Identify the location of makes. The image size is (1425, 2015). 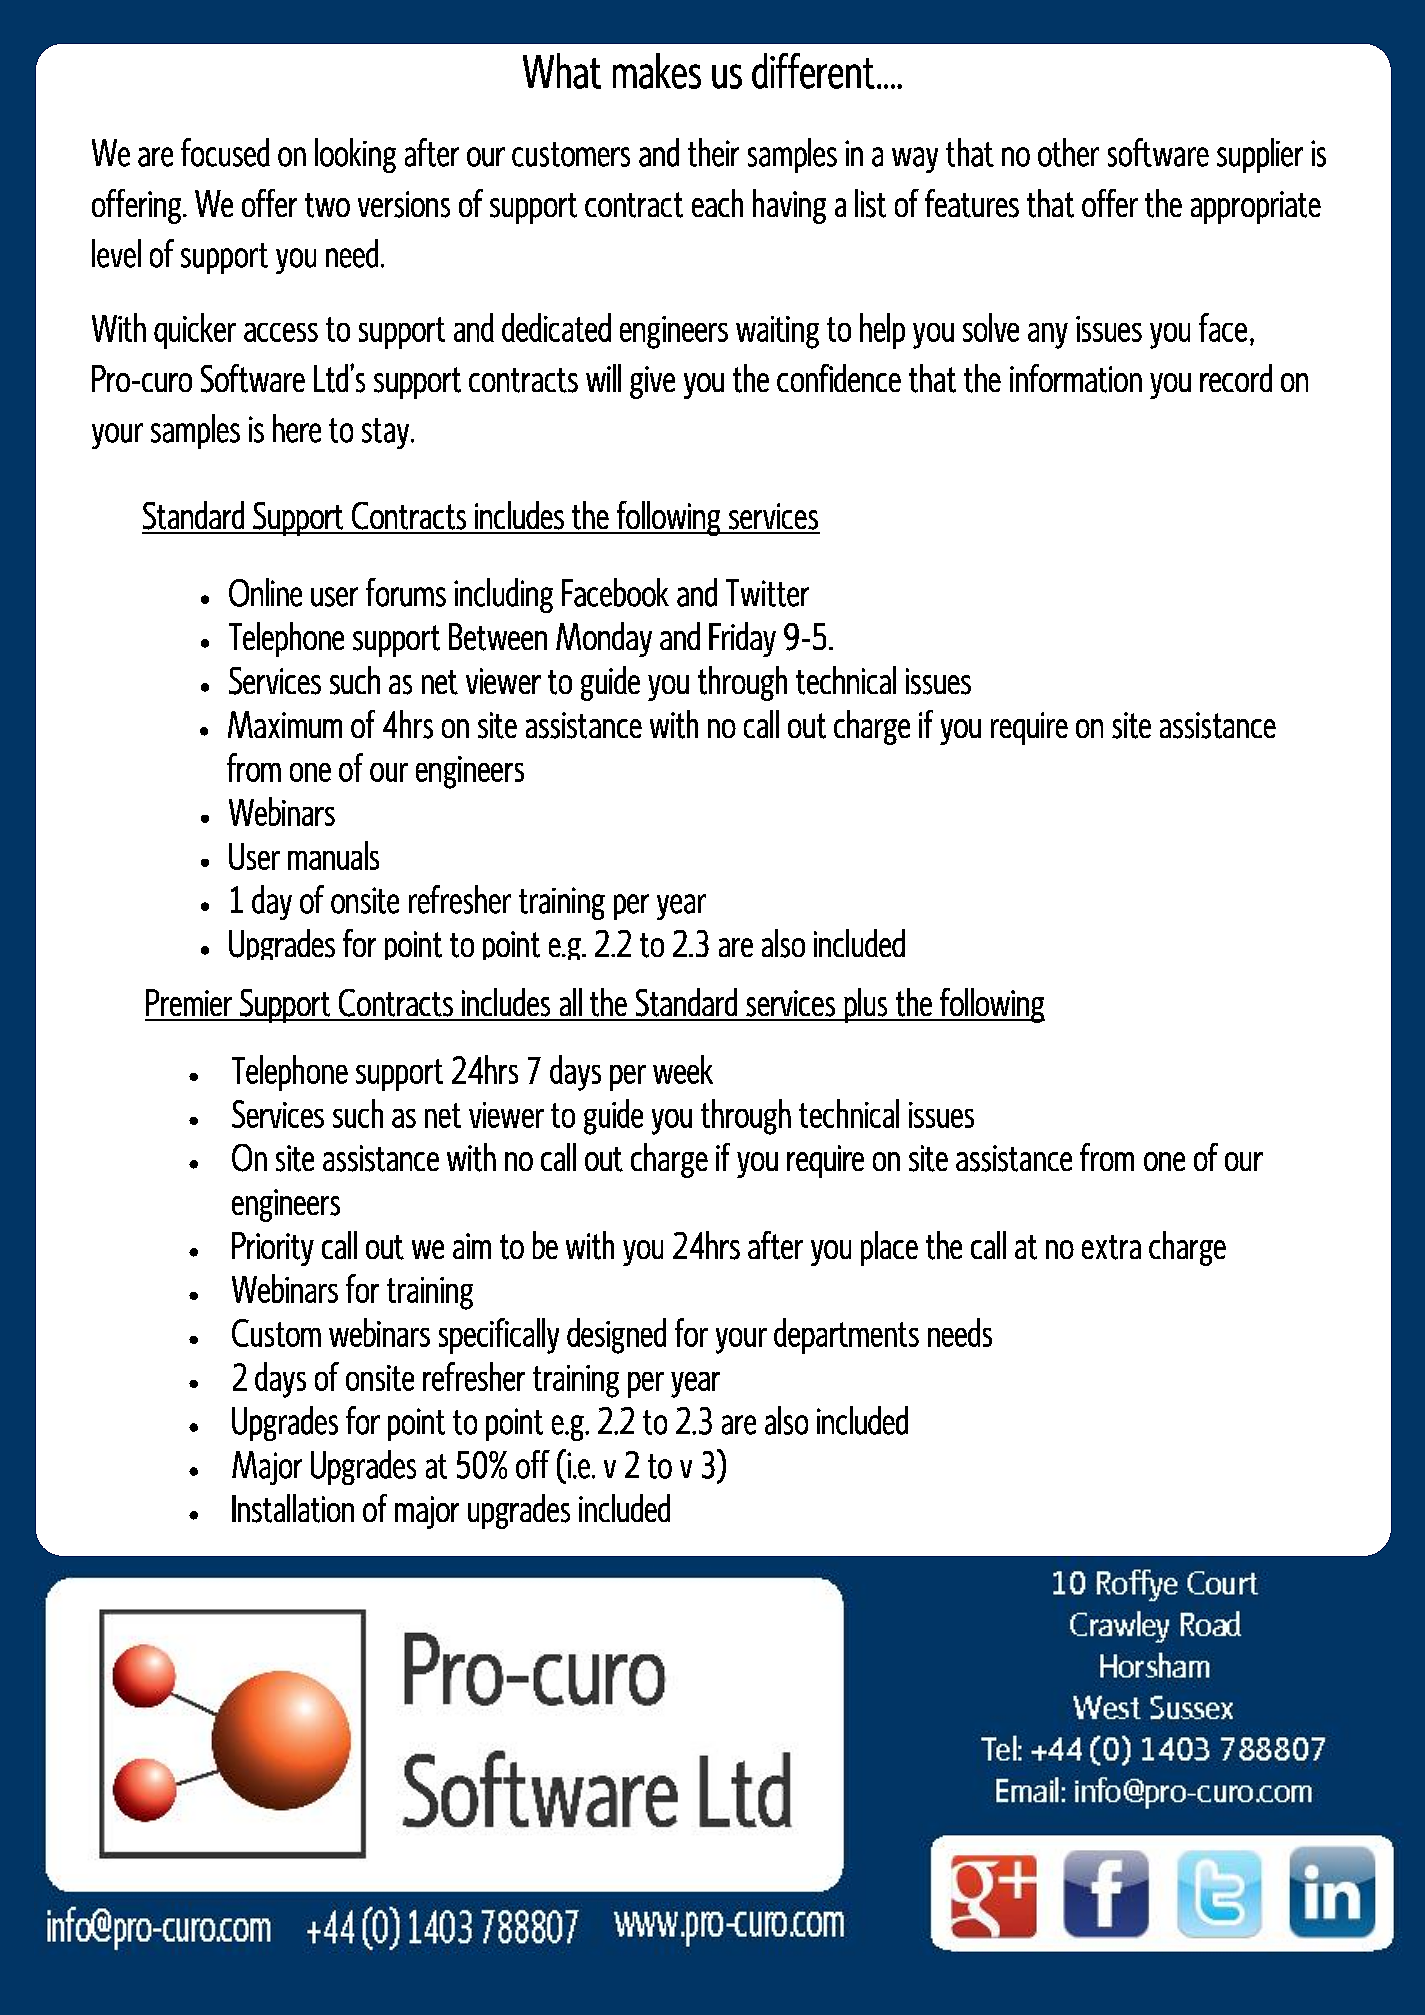
(657, 71).
